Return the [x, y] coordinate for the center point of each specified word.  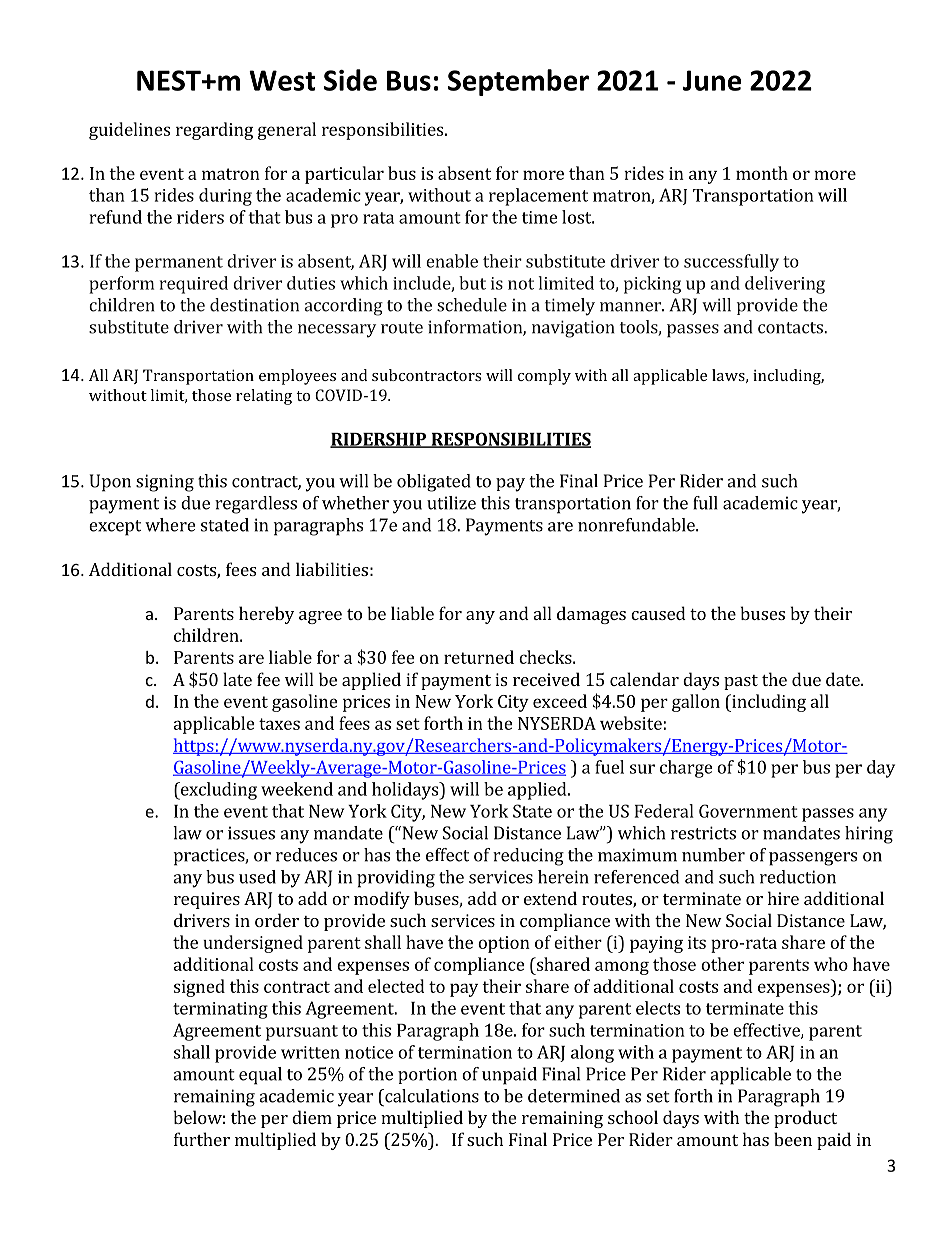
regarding [214, 131]
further [202, 1139]
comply [544, 377]
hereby [266, 615]
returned [479, 657]
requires [207, 900]
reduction [798, 877]
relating [264, 397]
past [741, 682]
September [518, 82]
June [712, 80]
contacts [791, 328]
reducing [528, 857]
